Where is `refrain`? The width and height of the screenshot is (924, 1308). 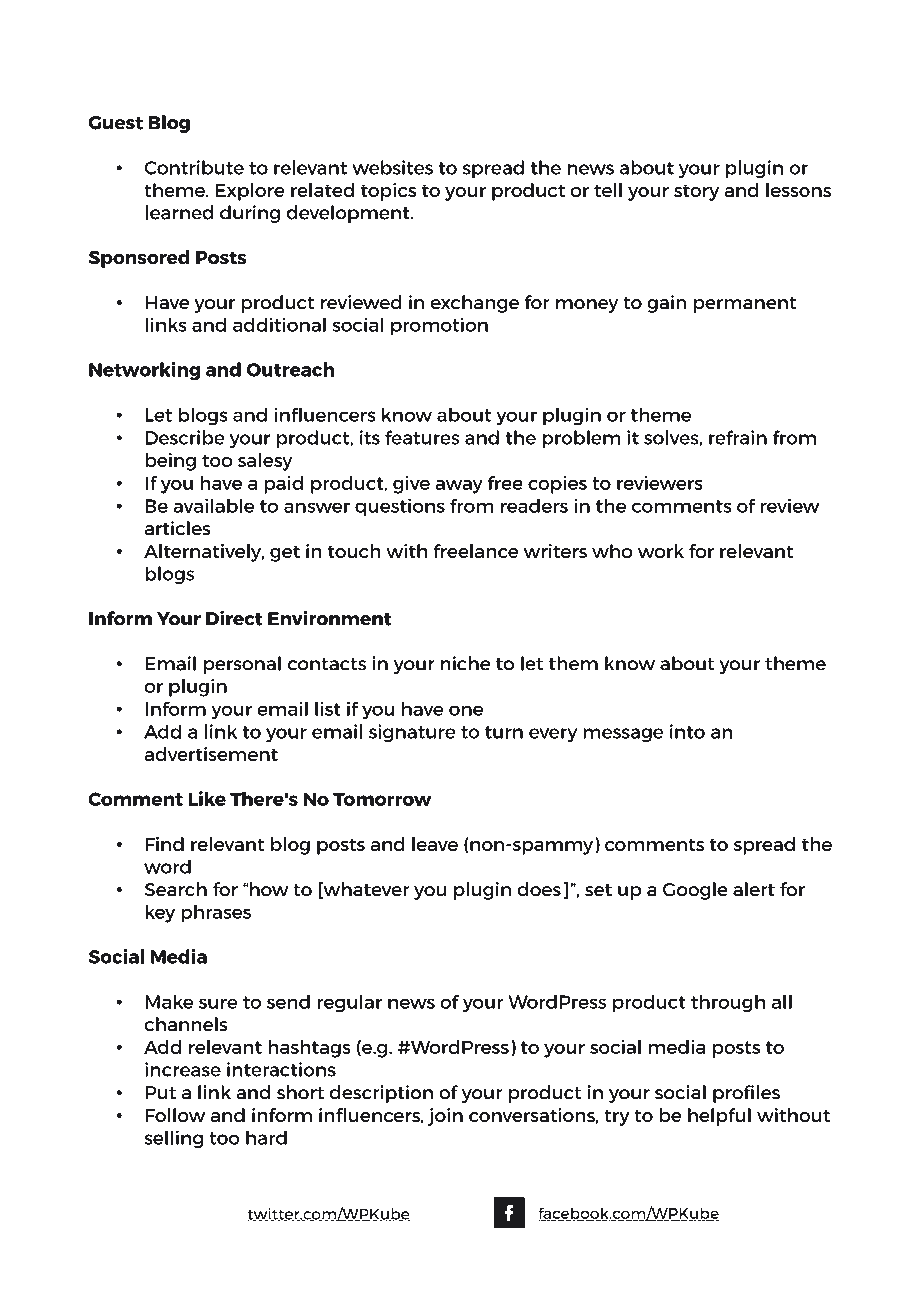
refrain is located at coordinates (738, 437).
